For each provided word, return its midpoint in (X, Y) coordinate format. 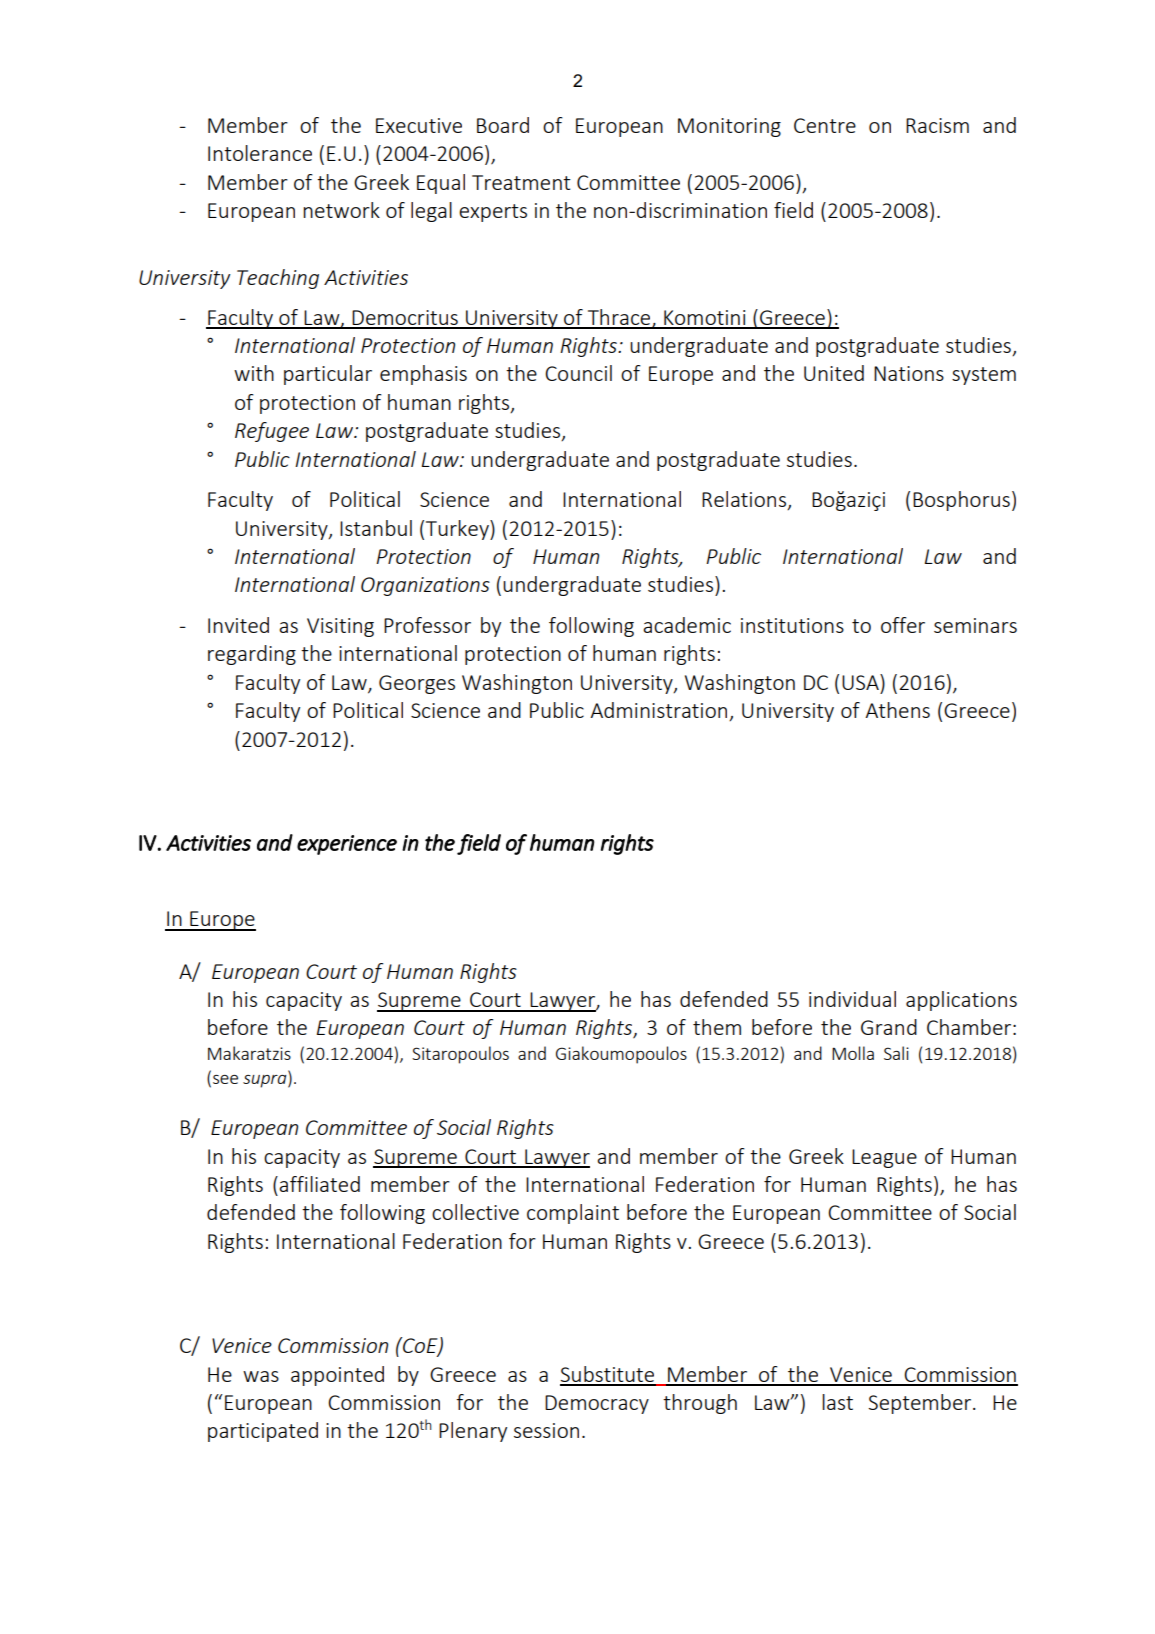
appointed (337, 1376)
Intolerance (260, 153)
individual (852, 999)
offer (903, 625)
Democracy (597, 1404)
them (717, 1027)
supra (266, 1081)
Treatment (521, 182)
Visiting (340, 627)
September (921, 1404)
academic (687, 625)
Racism (937, 125)
